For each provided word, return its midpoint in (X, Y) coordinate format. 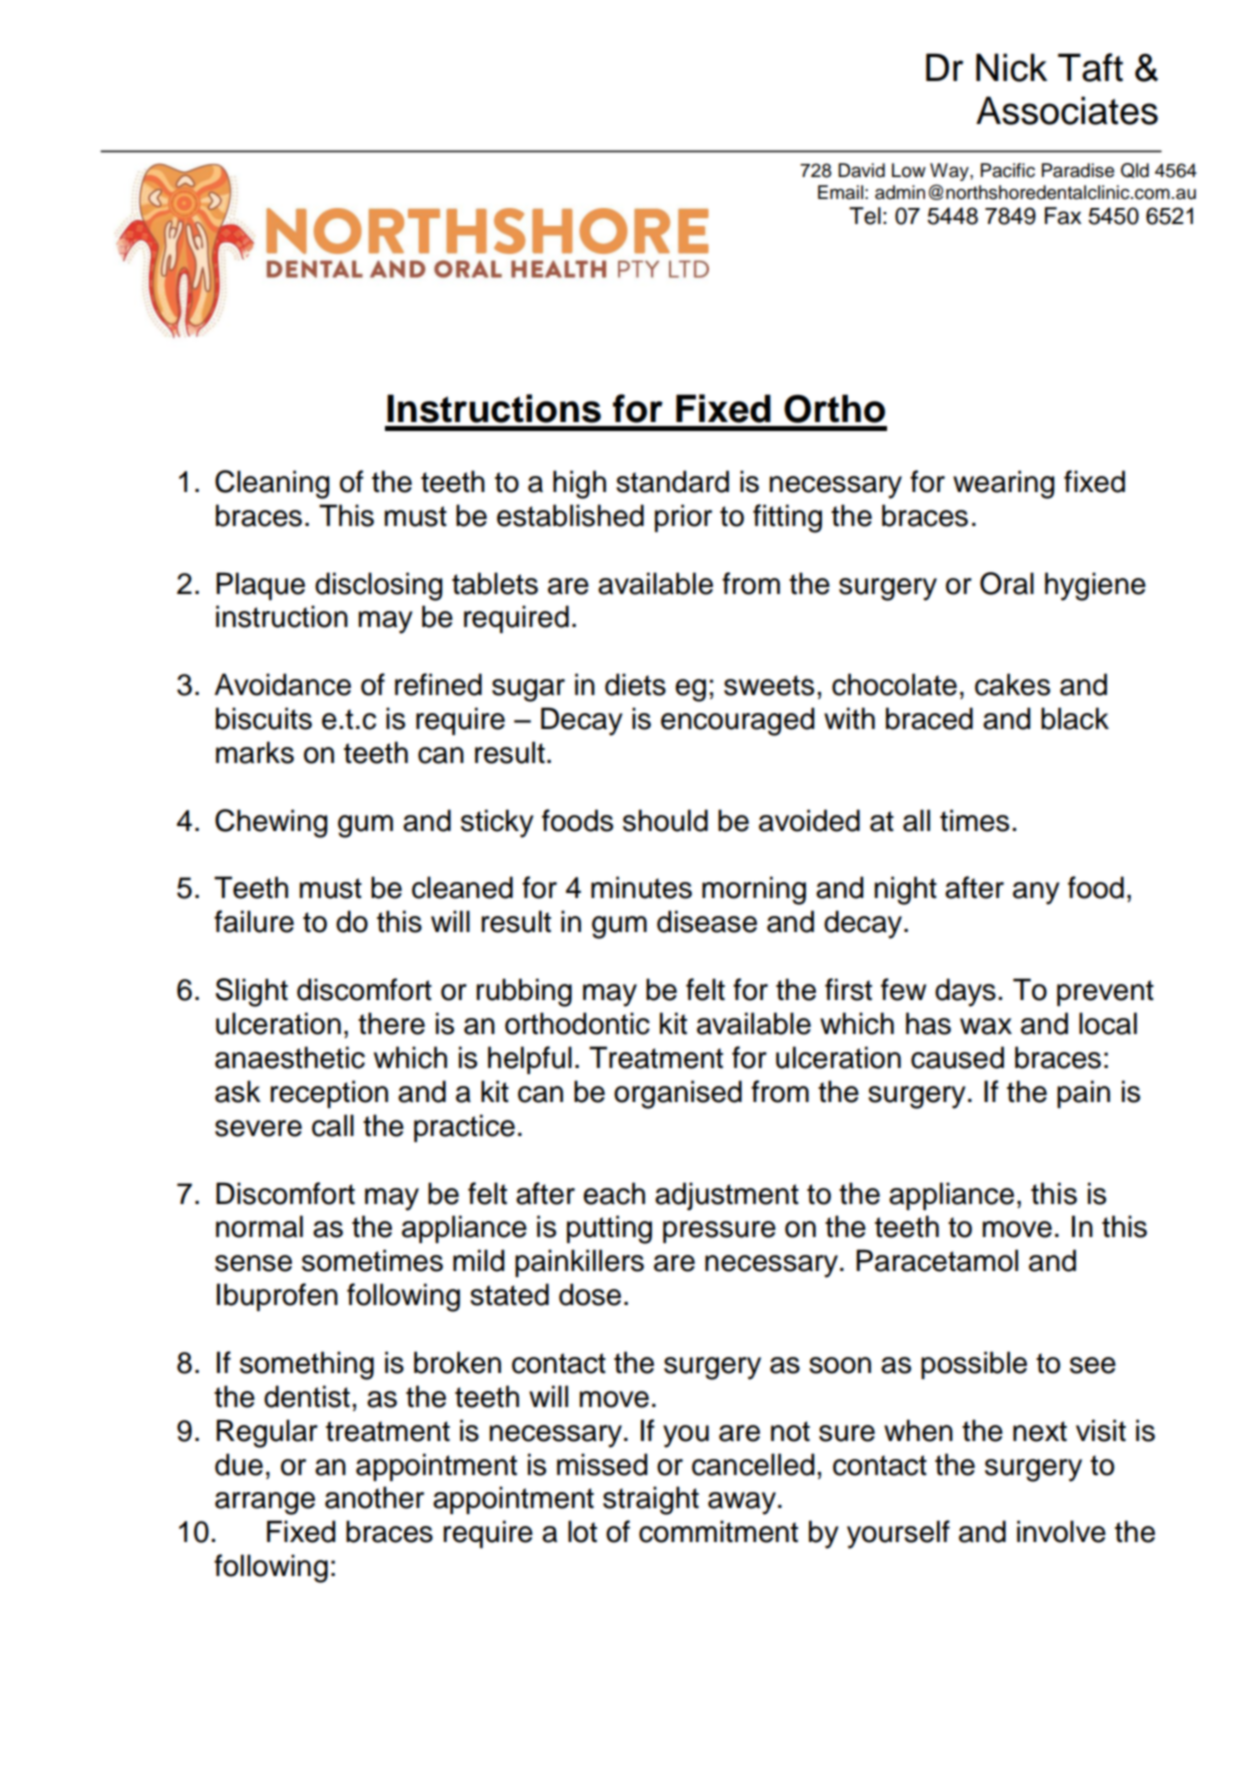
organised (678, 1094)
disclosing (379, 586)
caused (957, 1057)
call (333, 1125)
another (374, 1497)
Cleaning (272, 484)
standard (672, 481)
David (861, 170)
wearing (1004, 484)
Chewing (271, 823)
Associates (1067, 110)
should (665, 820)
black (1075, 718)
